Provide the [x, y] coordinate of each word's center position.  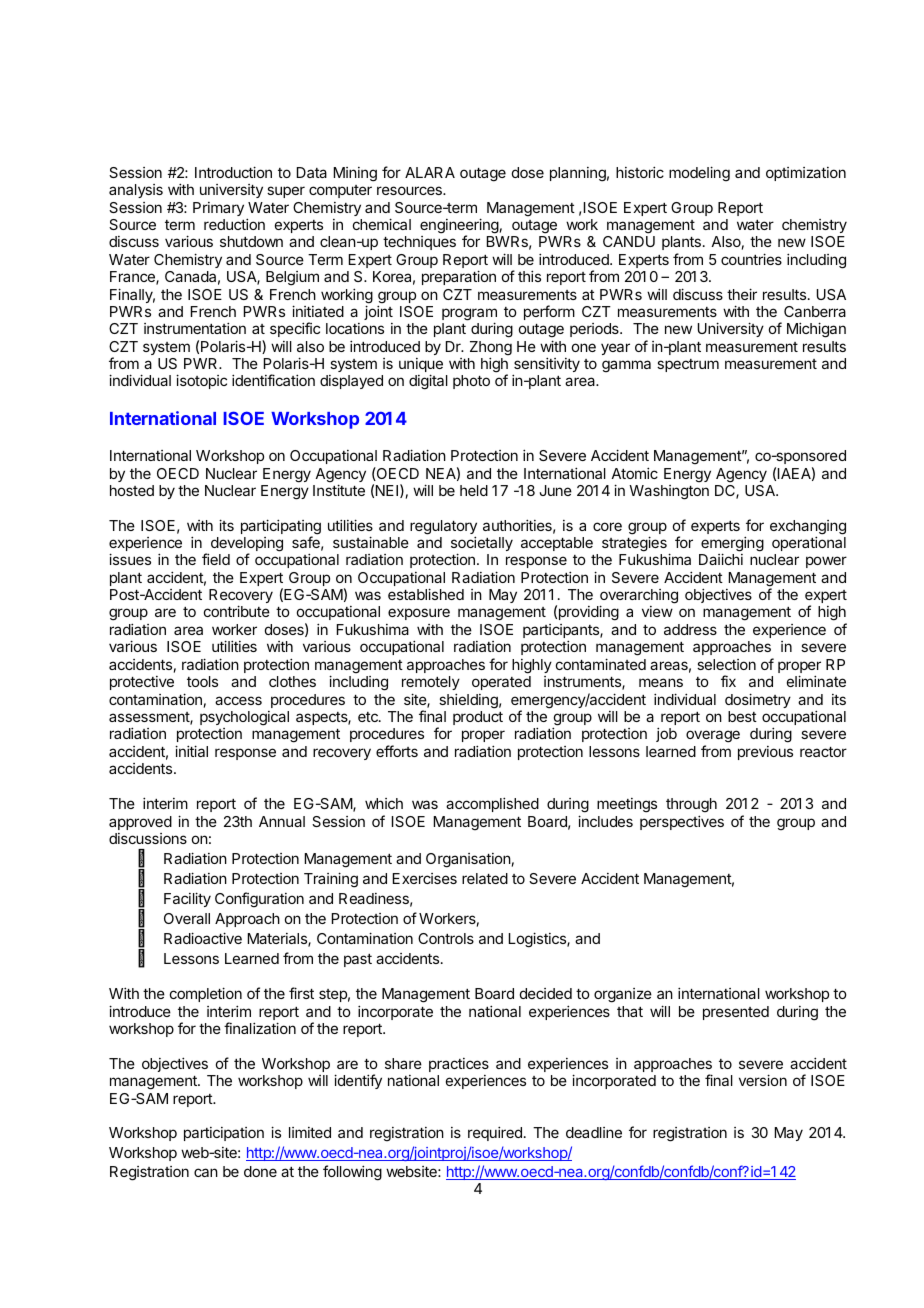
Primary [218, 209]
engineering [459, 227]
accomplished [492, 804]
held [474, 490]
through [691, 807]
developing [245, 545]
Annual [282, 821]
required [495, 1133]
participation [224, 1134]
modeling [699, 174]
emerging [732, 545]
